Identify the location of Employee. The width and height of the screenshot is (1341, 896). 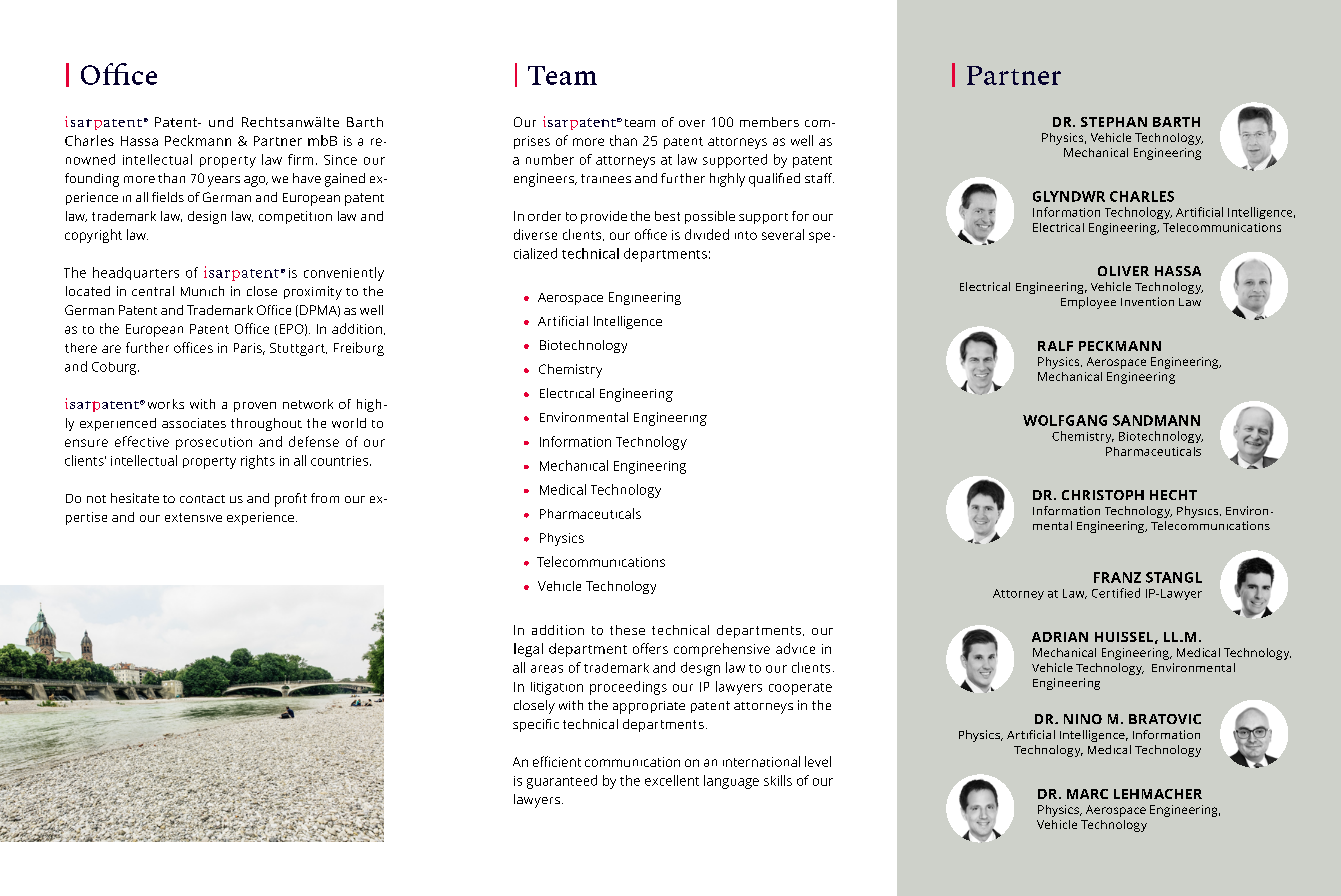
(1088, 303).
